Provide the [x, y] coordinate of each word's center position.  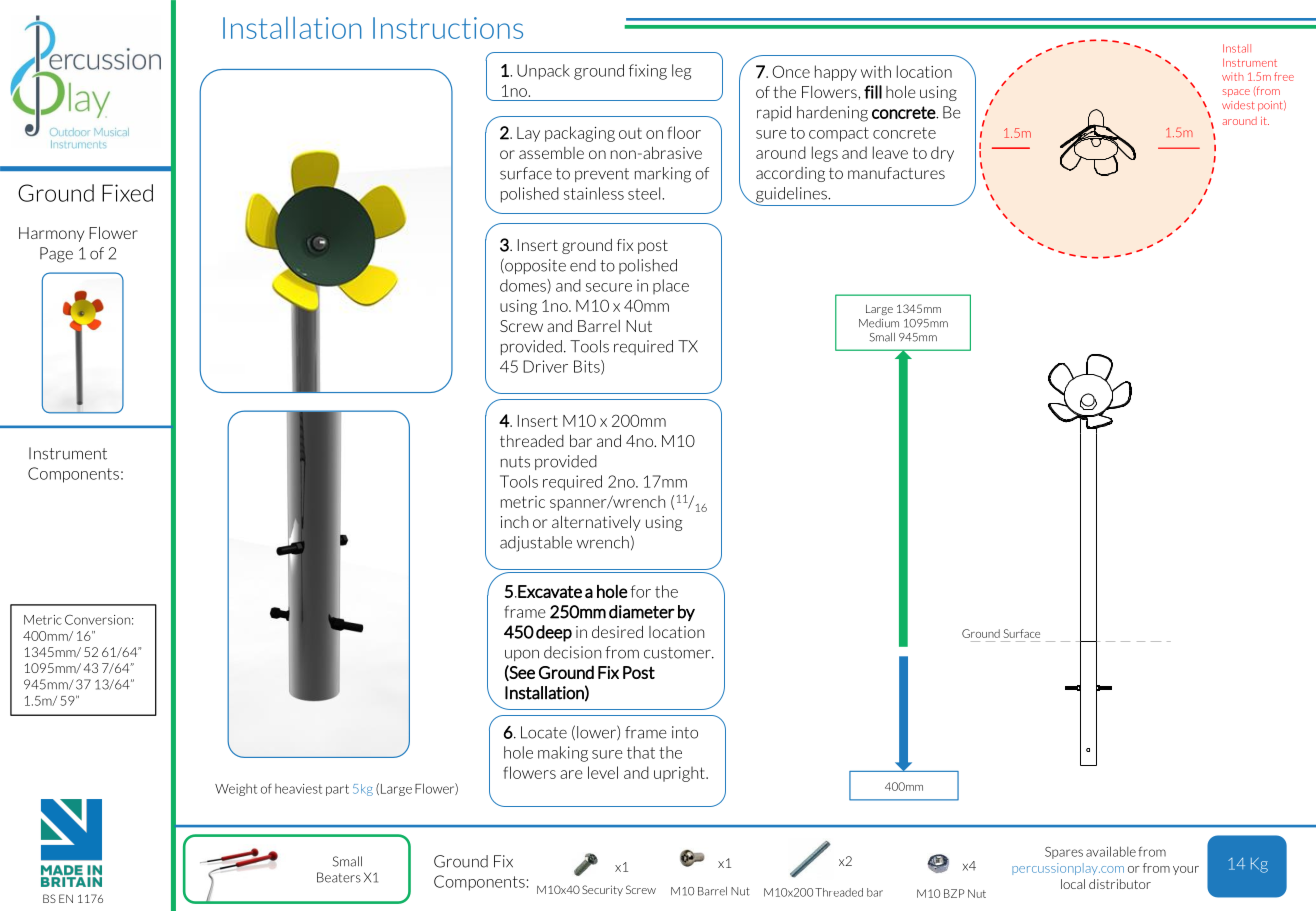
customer [678, 653]
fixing [648, 72]
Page [56, 255]
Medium [879, 323]
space [1236, 93]
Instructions [448, 28]
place [671, 286]
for [640, 591]
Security [602, 890]
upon [522, 655]
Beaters [339, 877]
